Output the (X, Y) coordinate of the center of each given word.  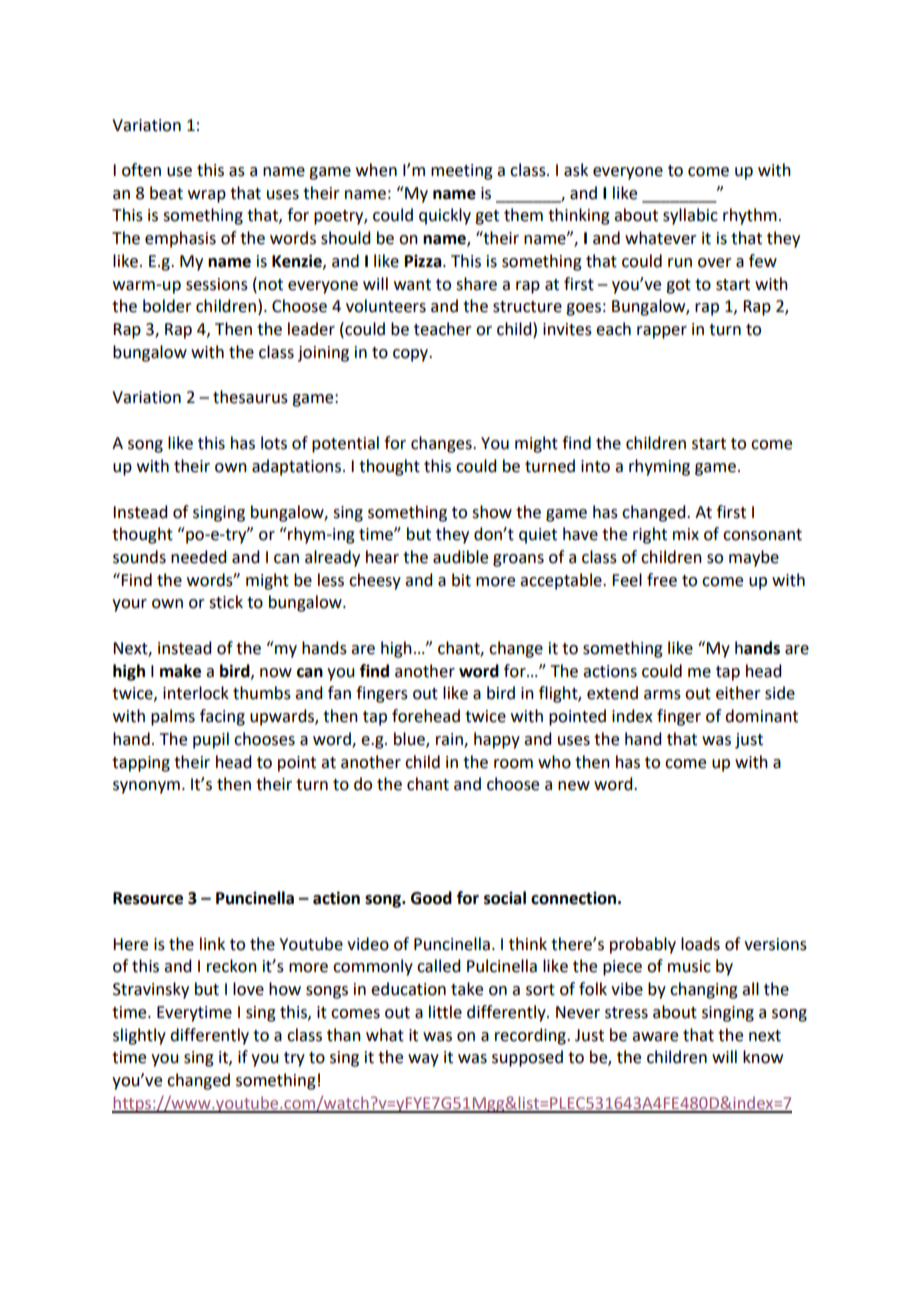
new (574, 786)
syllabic (690, 216)
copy (412, 355)
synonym (146, 787)
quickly (445, 216)
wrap (207, 196)
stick (226, 602)
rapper (662, 332)
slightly (139, 1036)
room (513, 764)
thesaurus (250, 397)
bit (461, 580)
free (662, 580)
